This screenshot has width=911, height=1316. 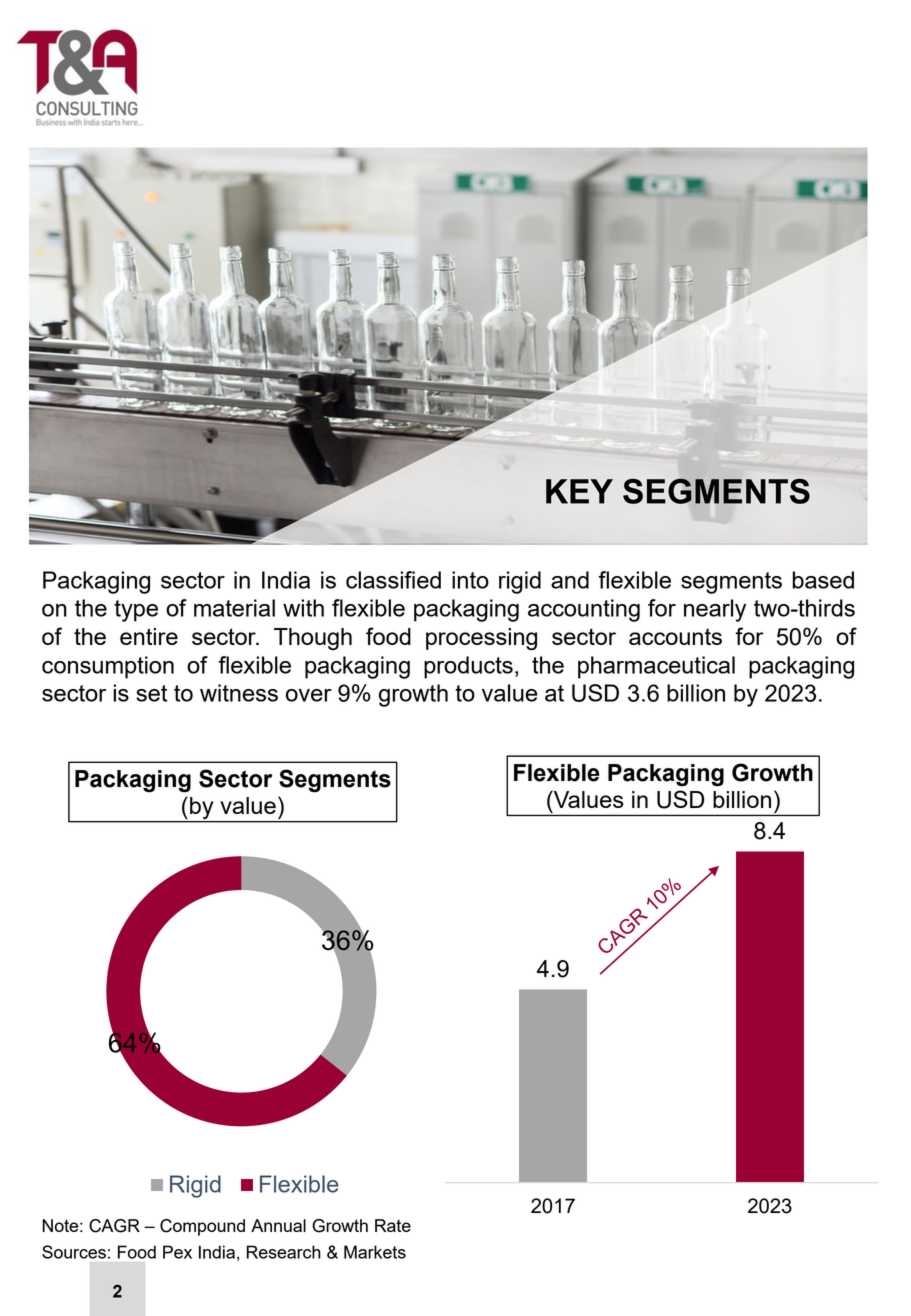 I want to click on type, so click(x=136, y=611).
